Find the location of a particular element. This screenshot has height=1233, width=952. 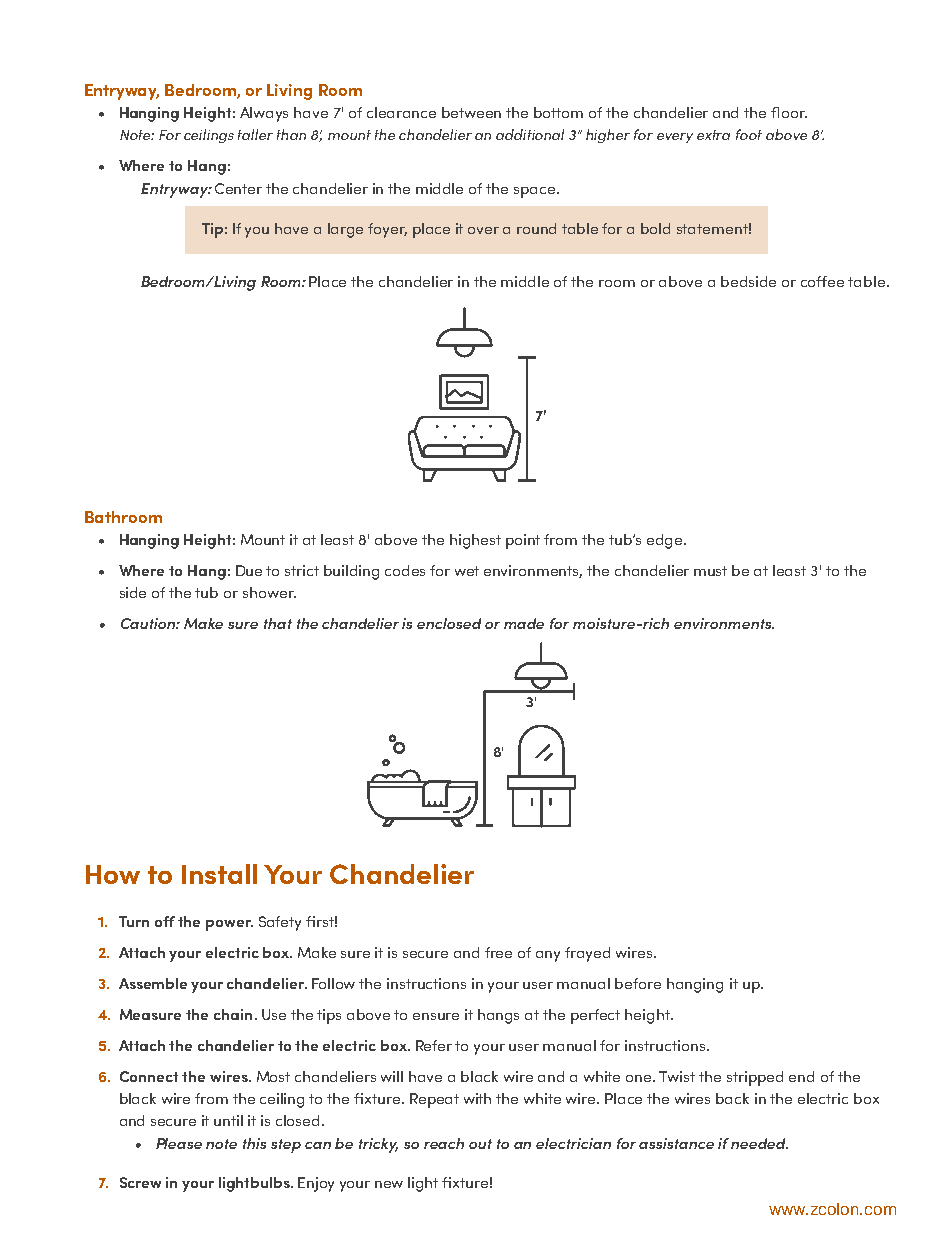

made is located at coordinates (524, 623).
